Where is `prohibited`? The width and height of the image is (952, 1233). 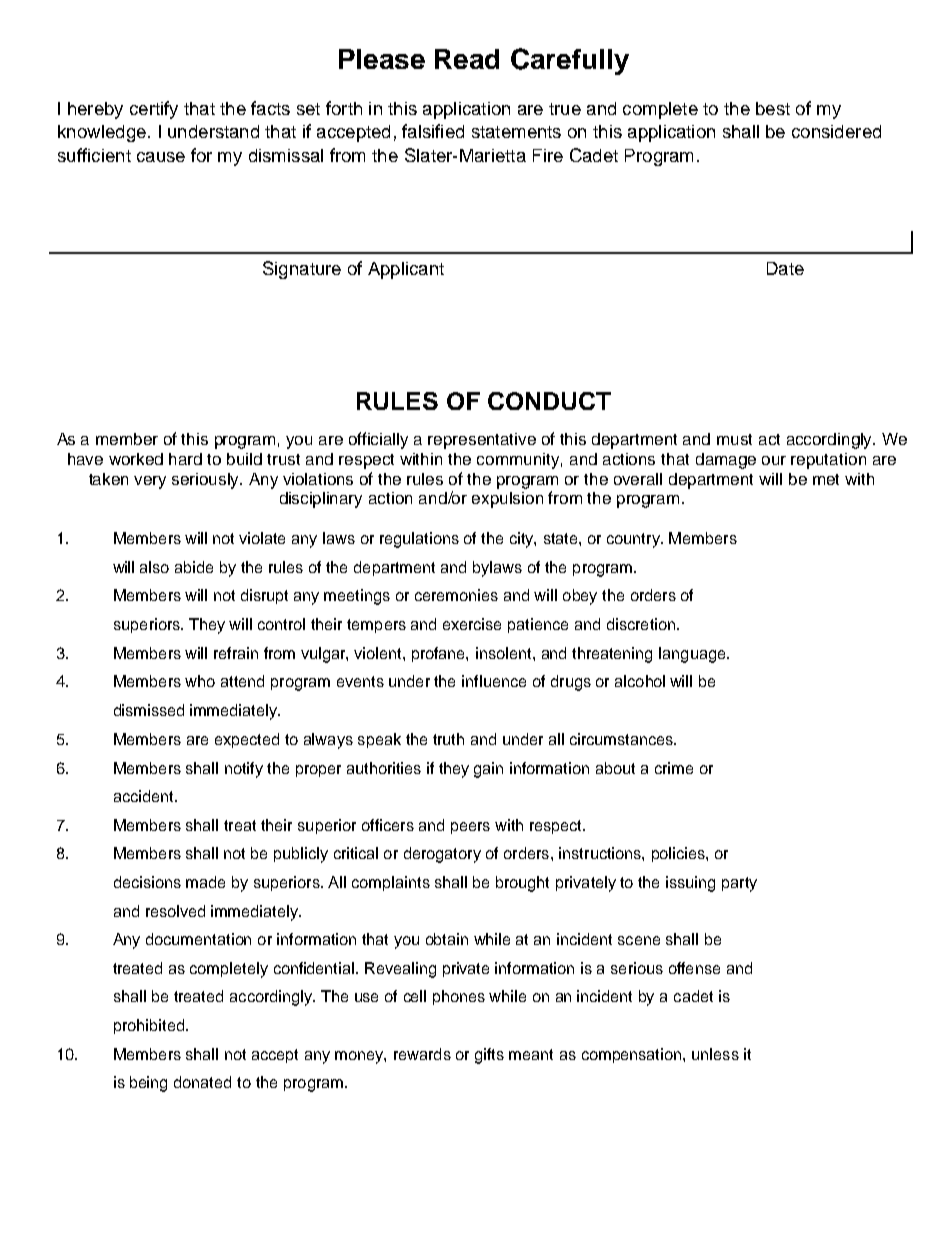 prohibited is located at coordinates (149, 1026).
